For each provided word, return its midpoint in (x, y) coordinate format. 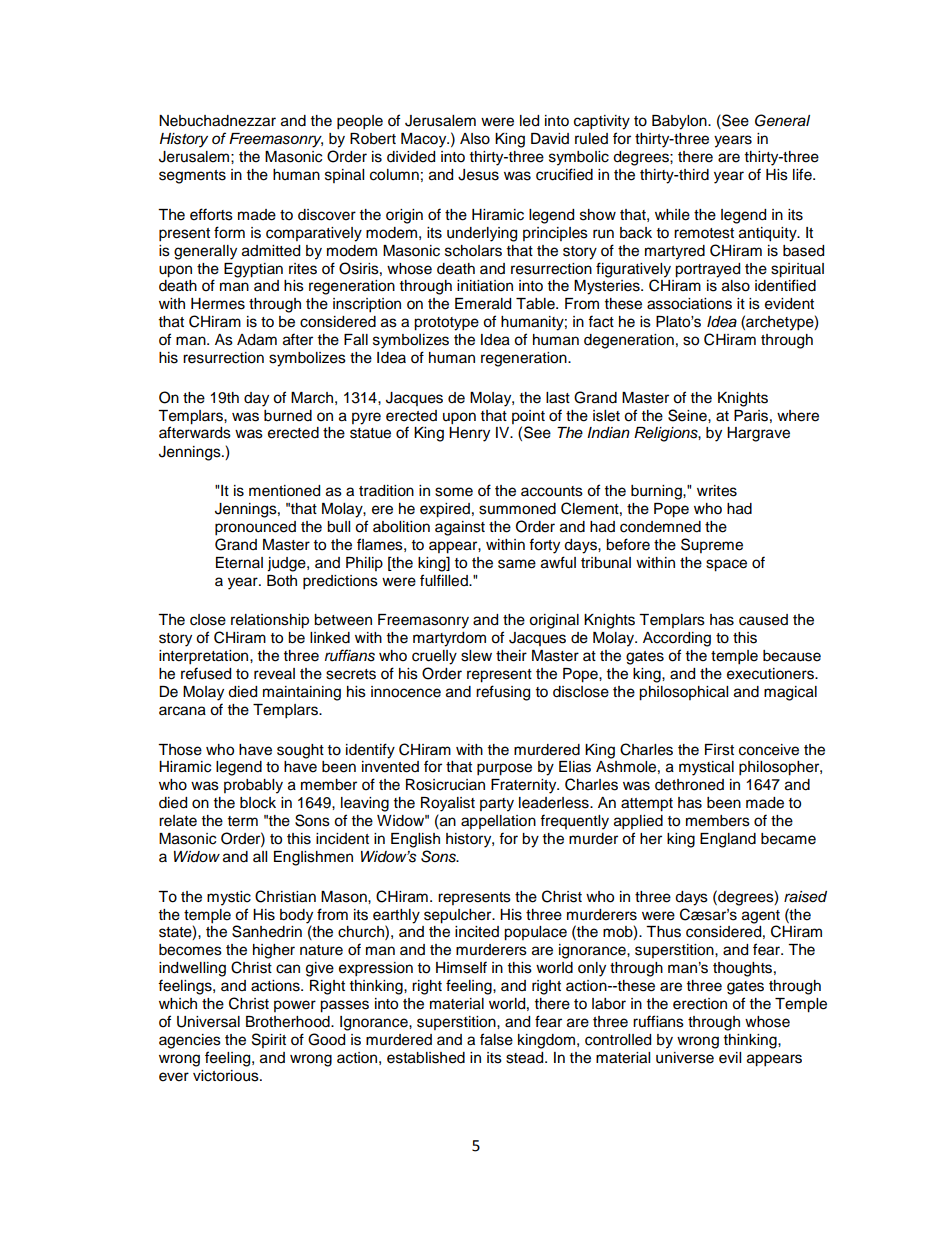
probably (253, 786)
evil (730, 1058)
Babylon (680, 122)
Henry (469, 434)
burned (288, 416)
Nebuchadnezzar (217, 121)
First (719, 750)
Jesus (478, 175)
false (496, 1039)
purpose (504, 769)
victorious (227, 1076)
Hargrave (758, 434)
